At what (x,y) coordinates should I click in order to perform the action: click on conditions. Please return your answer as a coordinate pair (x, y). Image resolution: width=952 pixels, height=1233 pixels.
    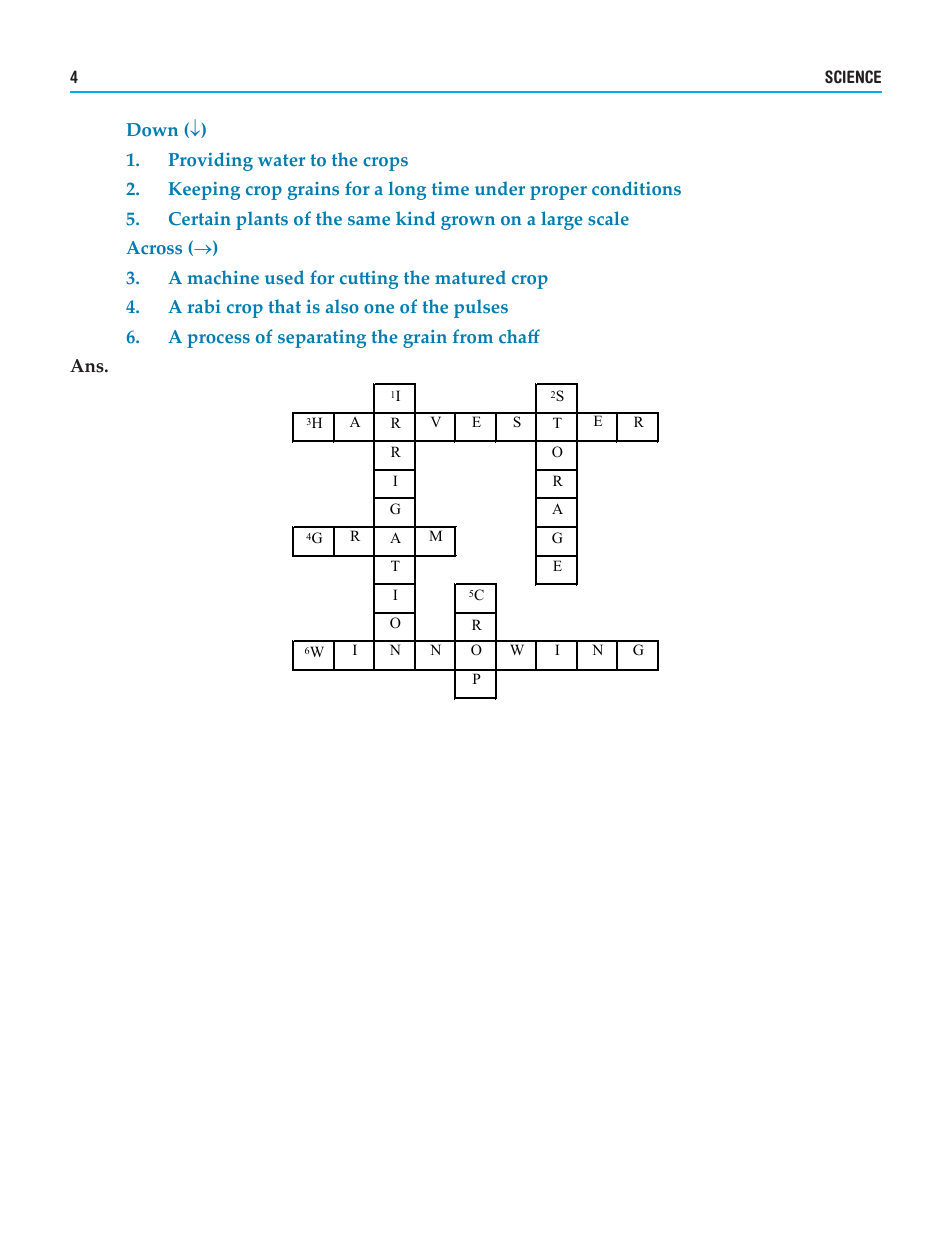
    Looking at the image, I should click on (636, 188).
